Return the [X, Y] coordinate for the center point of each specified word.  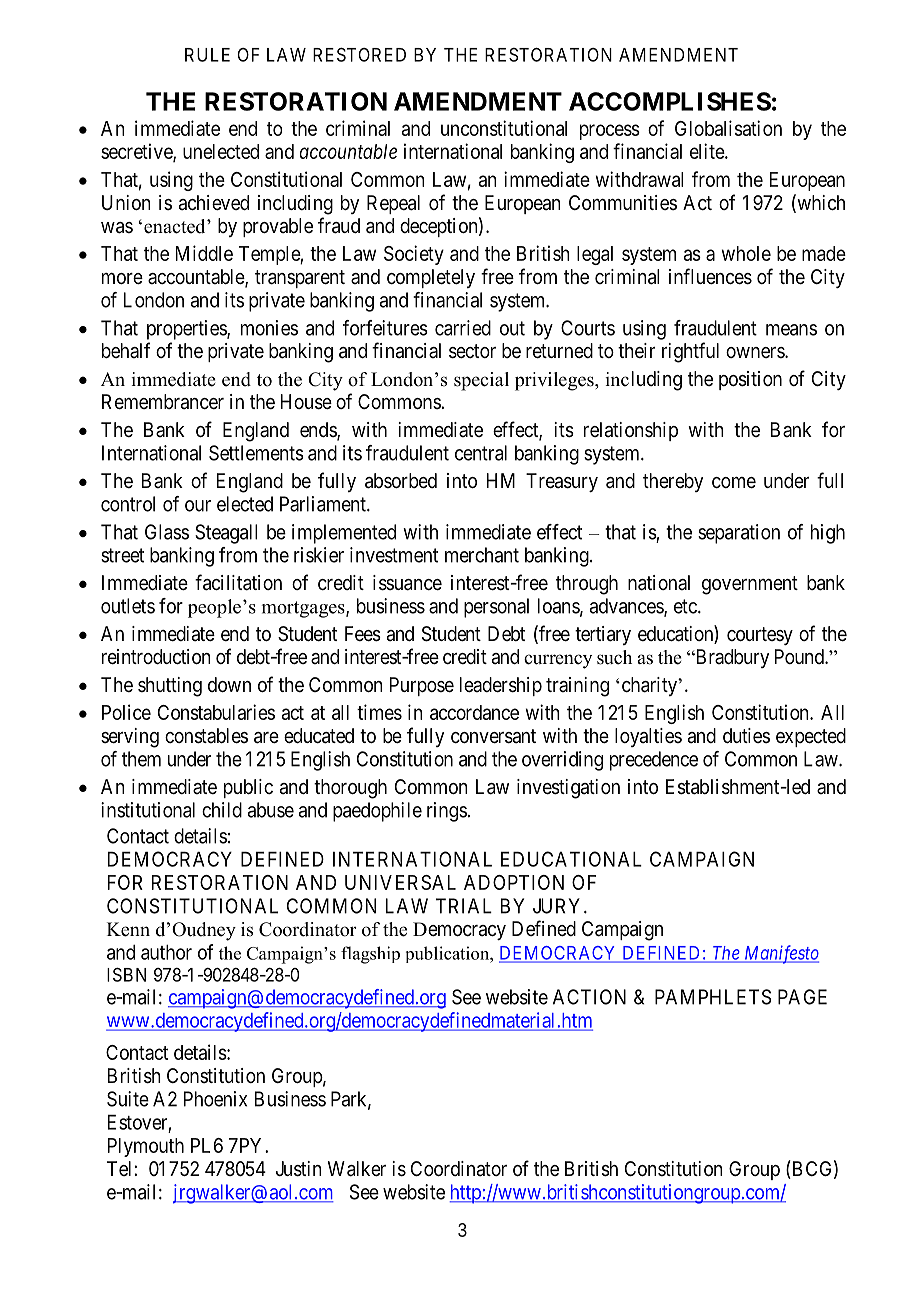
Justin [299, 1169]
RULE [207, 55]
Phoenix [215, 1099]
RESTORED [359, 55]
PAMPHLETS [713, 997]
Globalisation [728, 128]
